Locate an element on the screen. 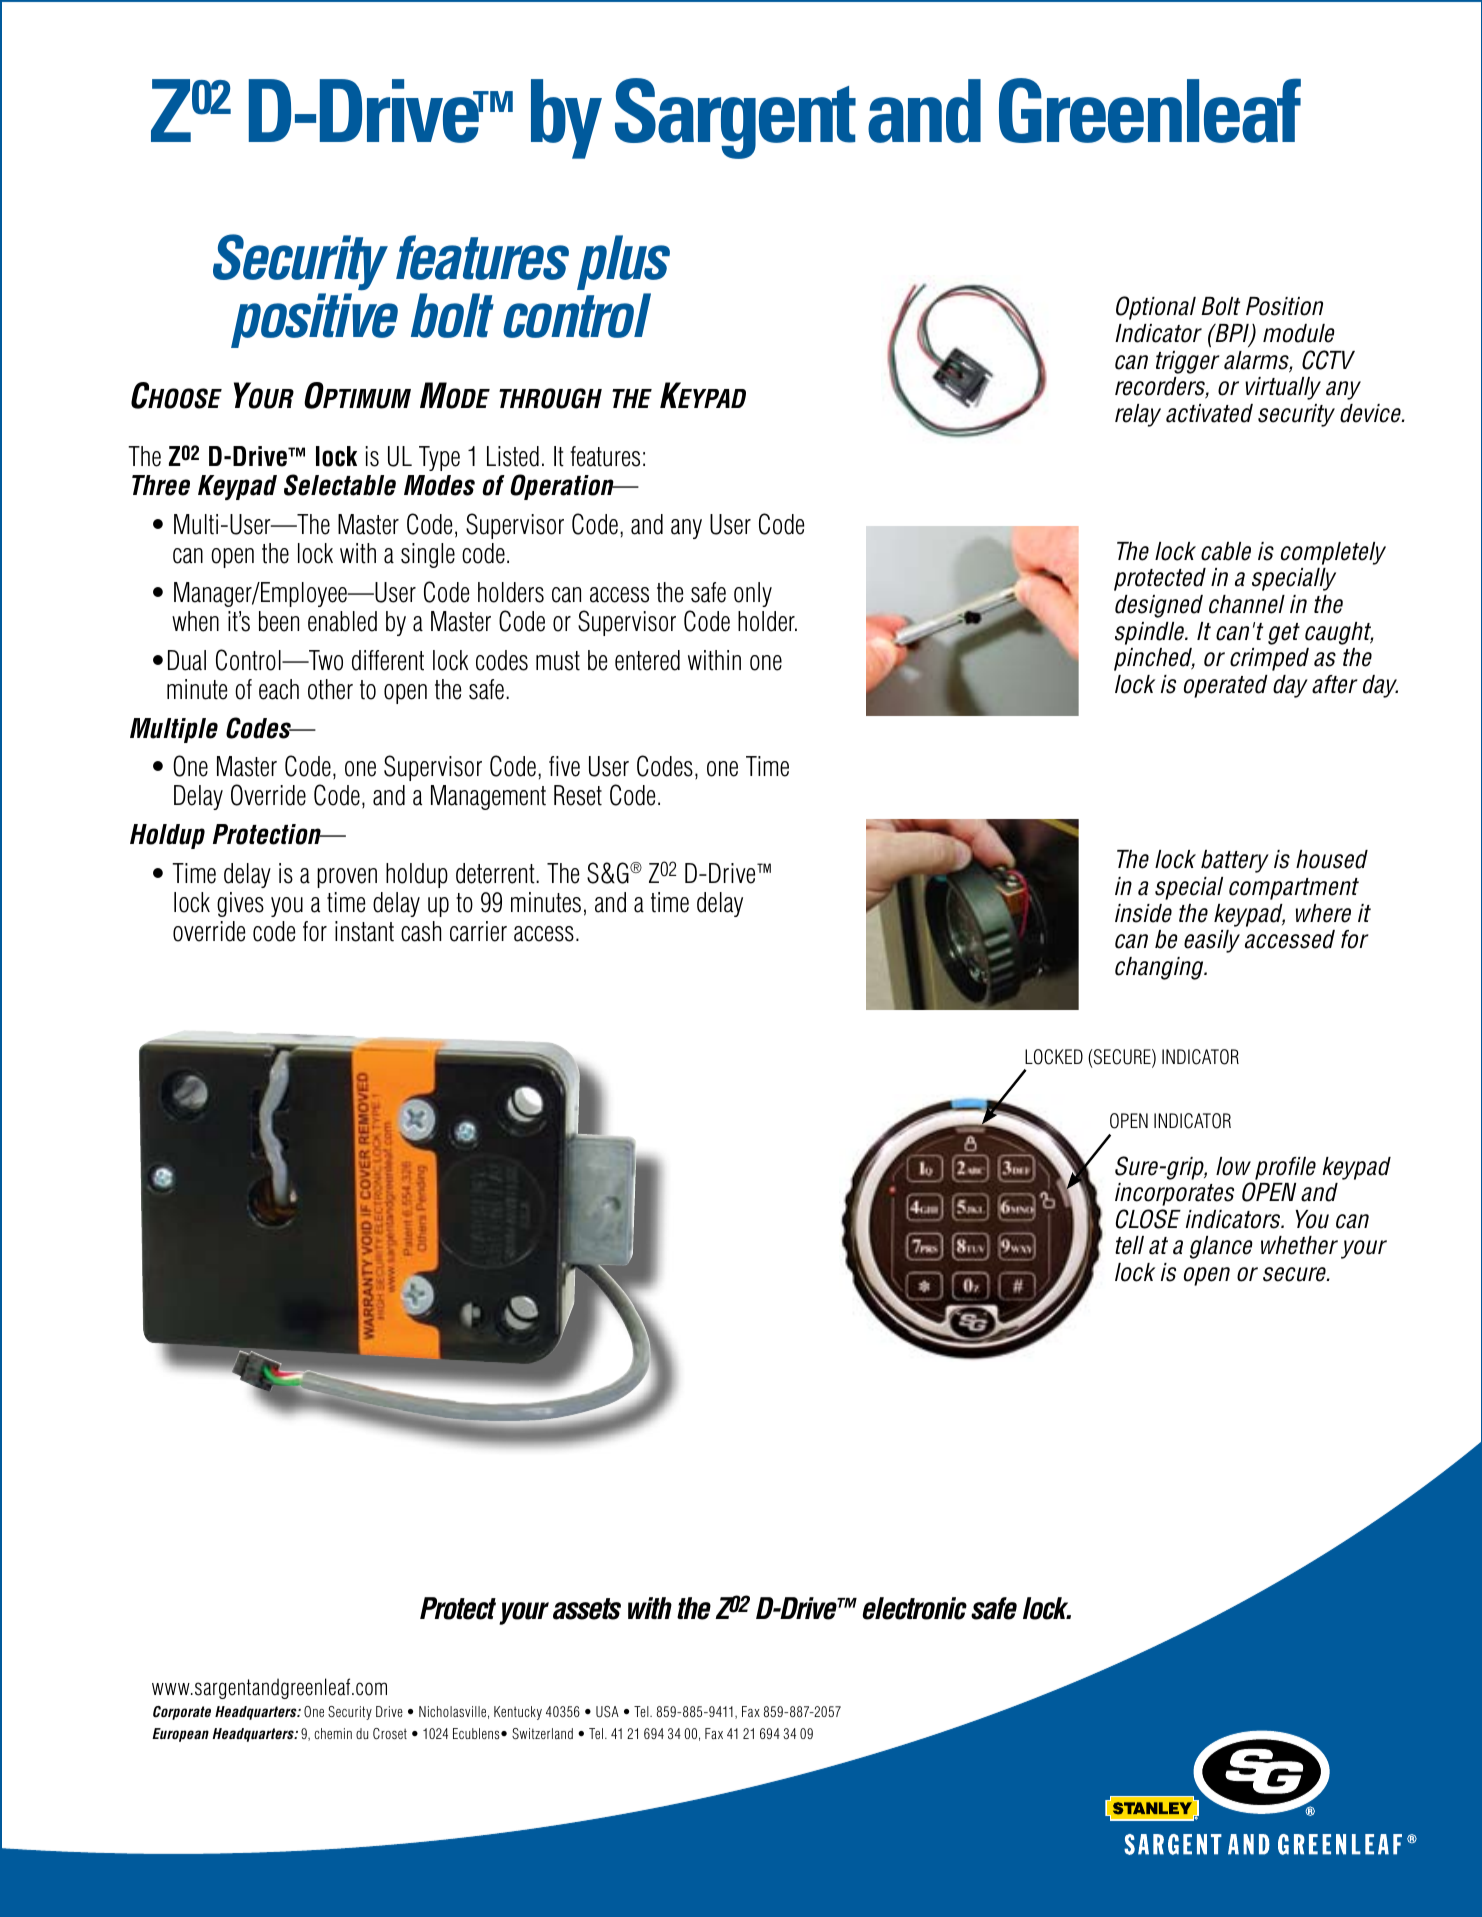 This screenshot has height=1917, width=1482. USA is located at coordinates (607, 1712).
